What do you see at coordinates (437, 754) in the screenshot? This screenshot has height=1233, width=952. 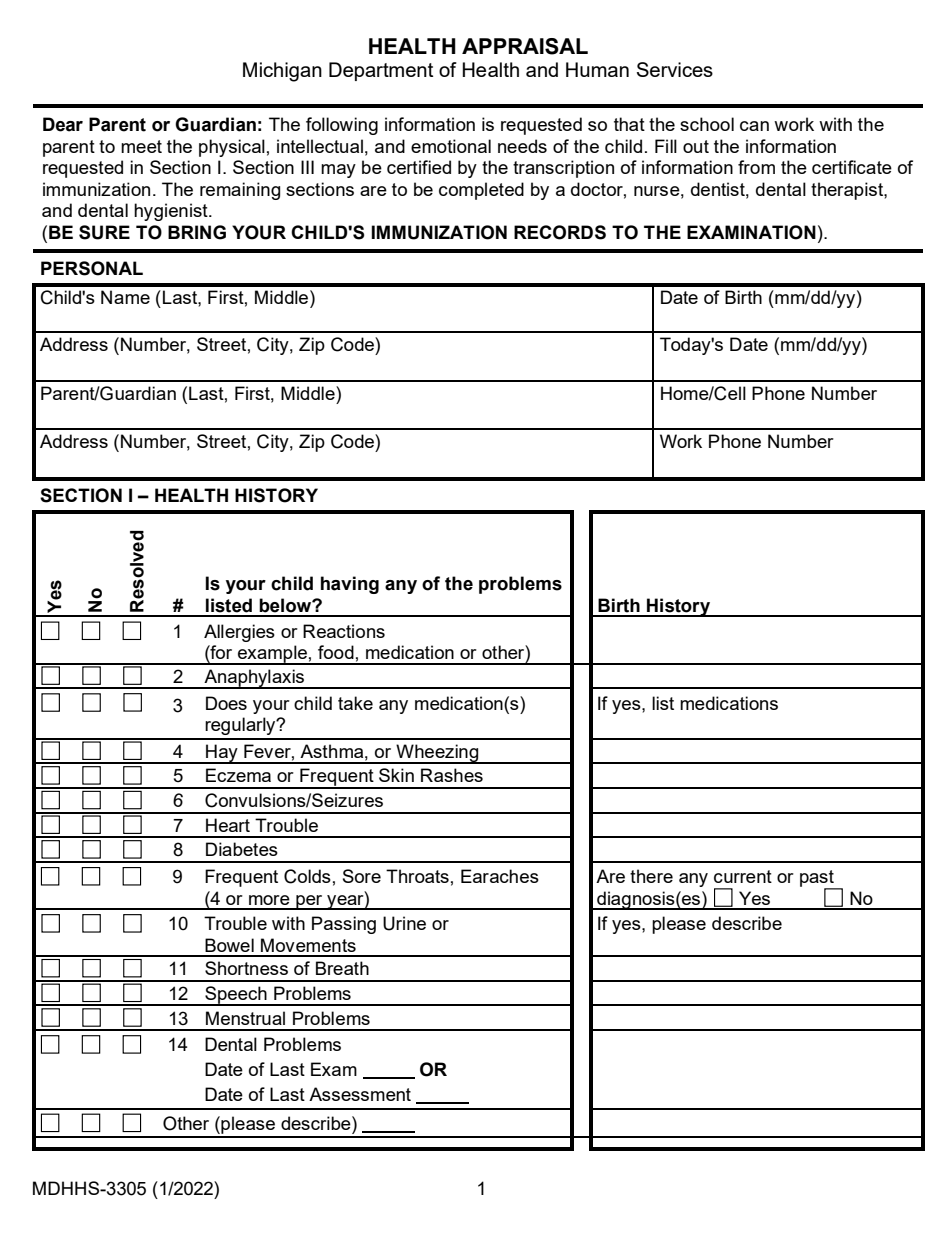 I see `Wheezing` at bounding box center [437, 754].
